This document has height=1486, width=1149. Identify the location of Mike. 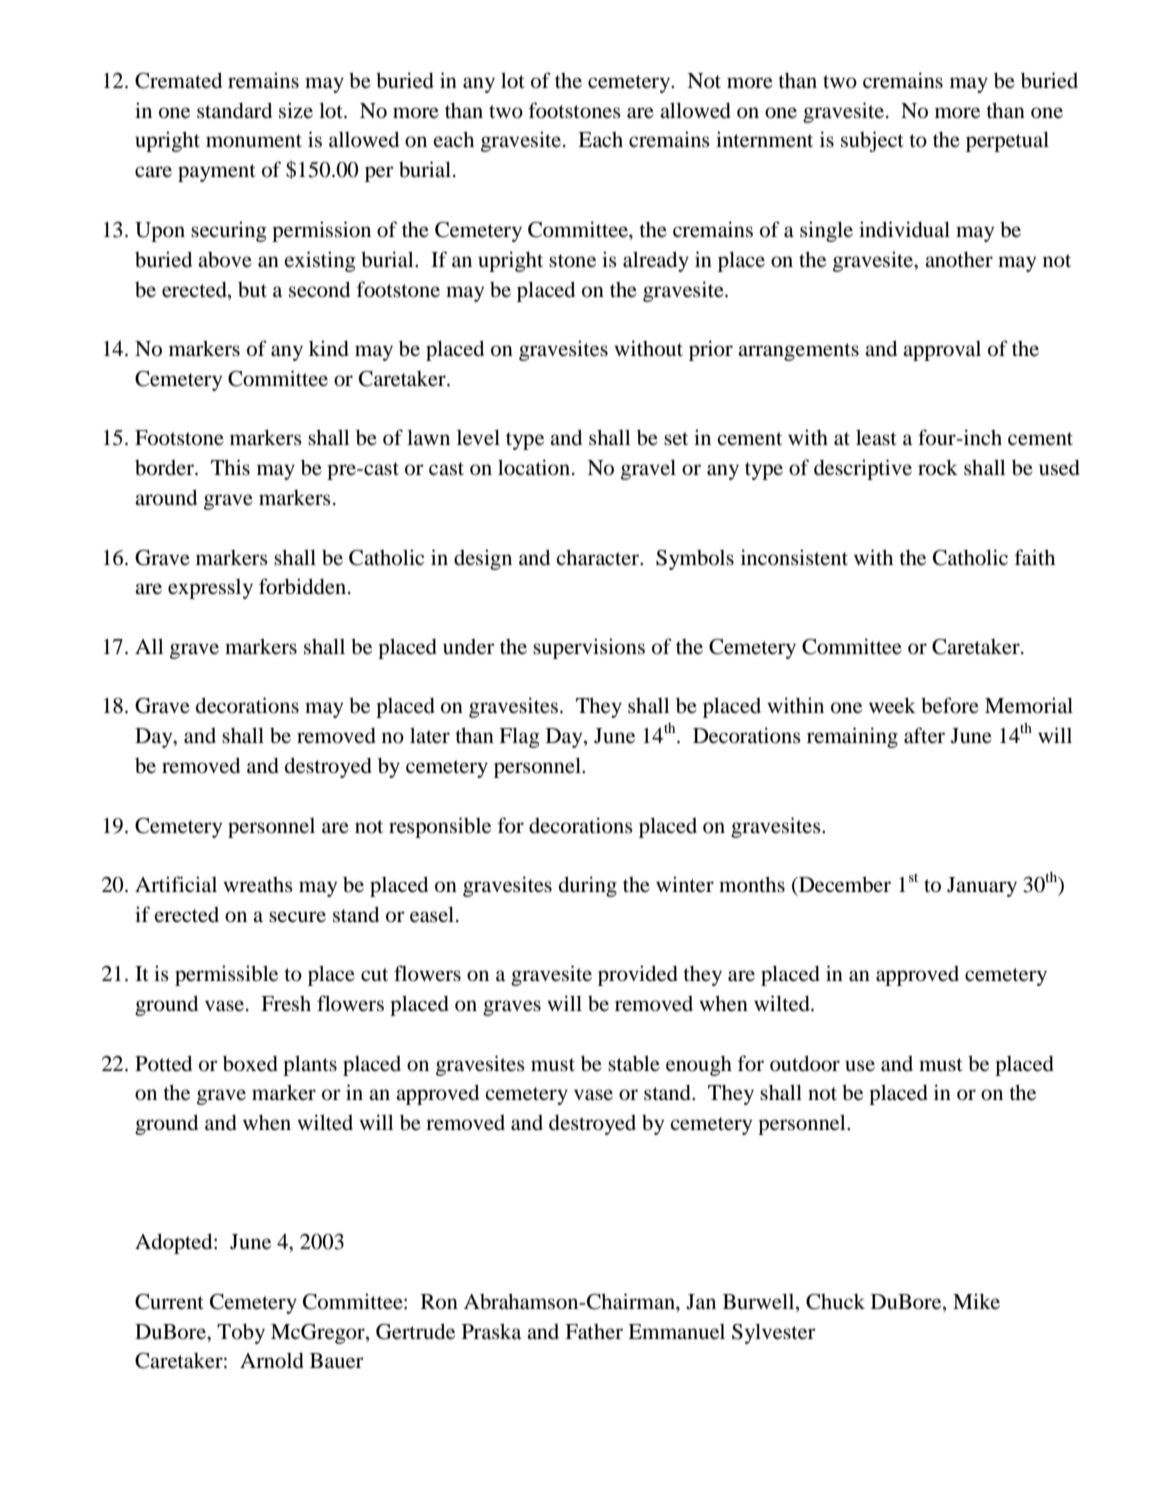
(976, 1301).
